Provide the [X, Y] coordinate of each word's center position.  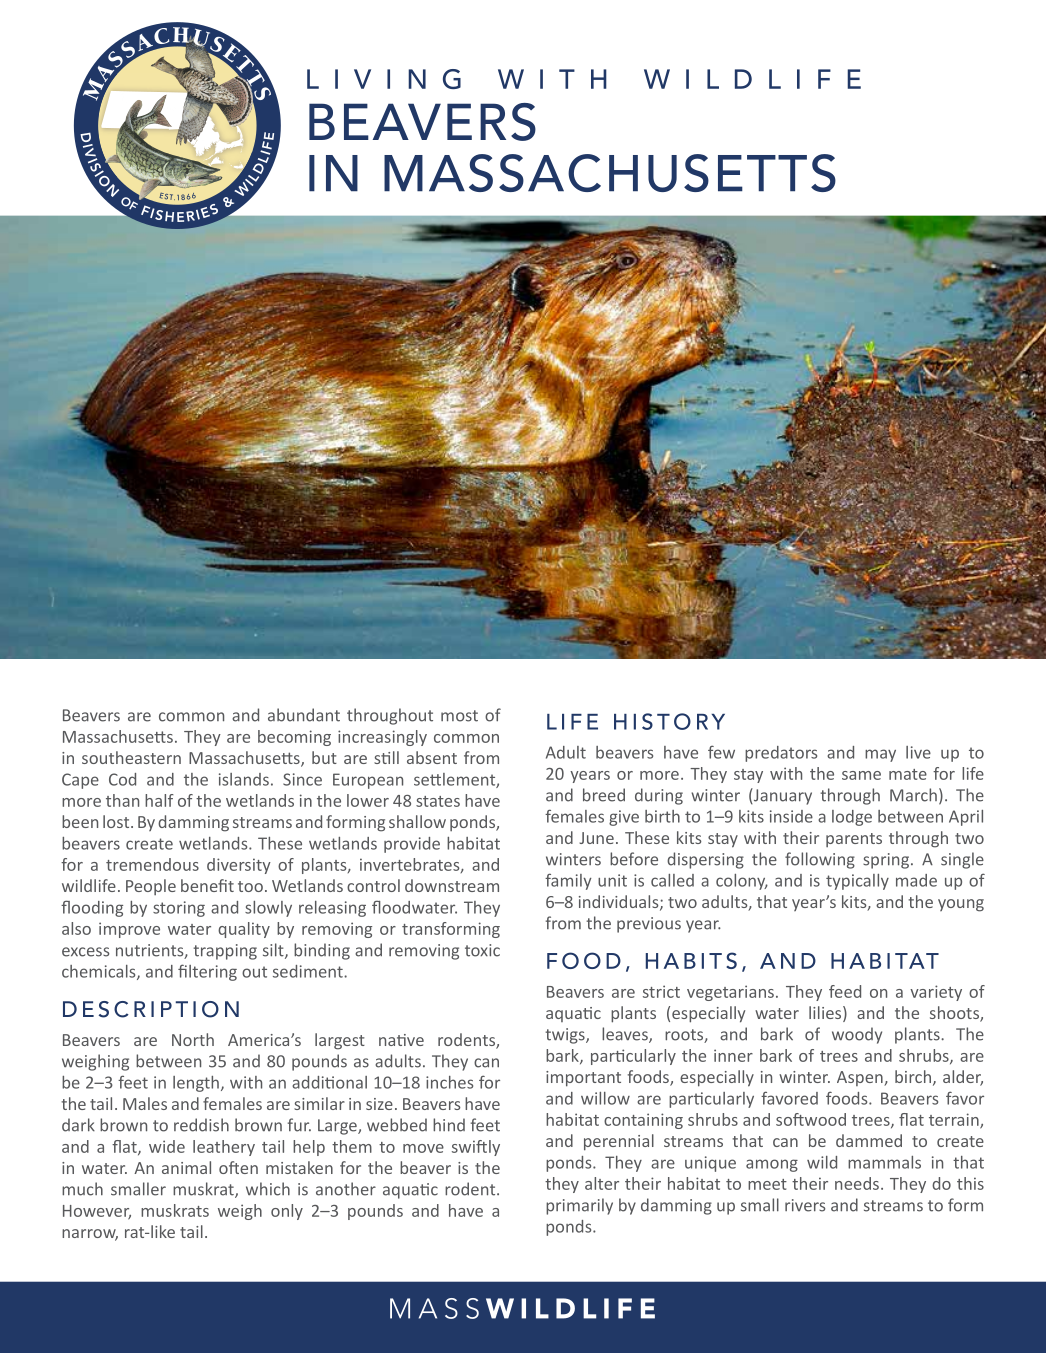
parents [854, 840]
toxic [482, 950]
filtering [207, 972]
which [268, 1189]
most [459, 716]
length [196, 1084]
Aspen [861, 1078]
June [596, 838]
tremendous [152, 864]
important [583, 1079]
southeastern [131, 757]
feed [845, 991]
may [880, 755]
